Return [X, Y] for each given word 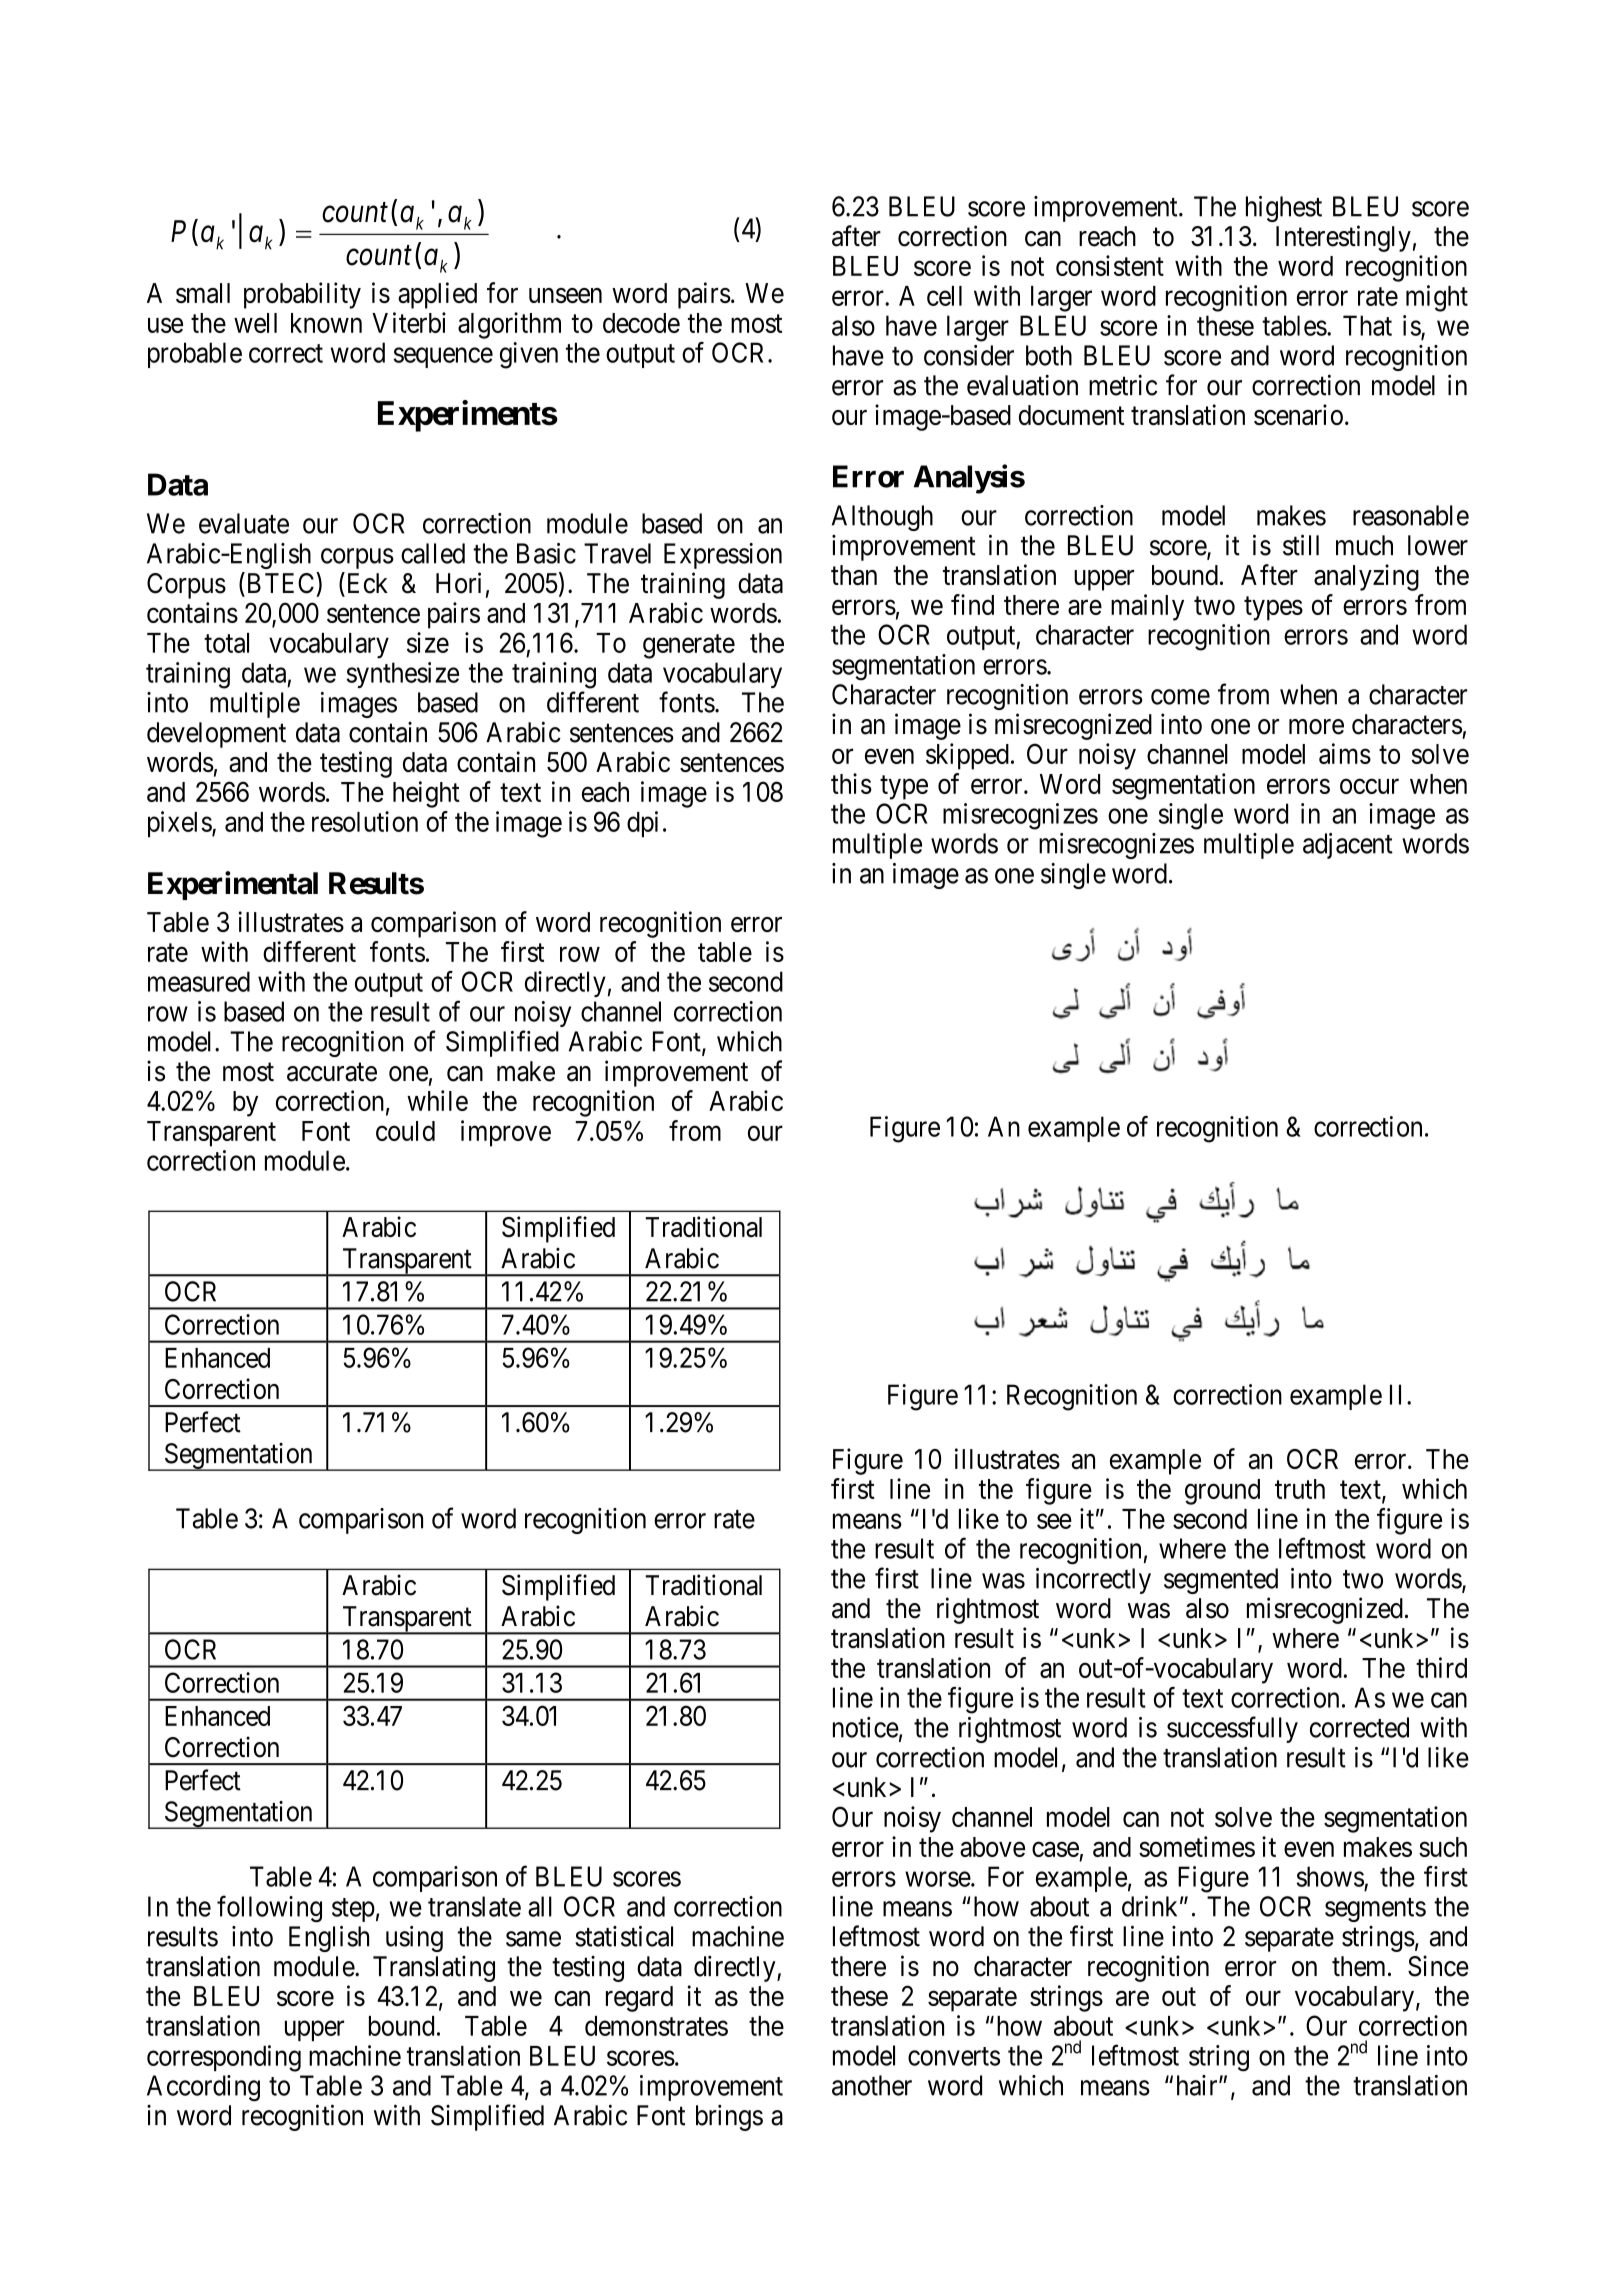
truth [1300, 1489]
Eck [366, 584]
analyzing [1366, 577]
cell [944, 296]
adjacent [1348, 846]
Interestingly [1343, 238]
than [854, 575]
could [405, 1131]
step [353, 1910]
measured [199, 981]
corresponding [224, 2058]
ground [1222, 1492]
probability [302, 295]
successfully [1232, 1729]
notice [866, 1727]
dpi [642, 824]
